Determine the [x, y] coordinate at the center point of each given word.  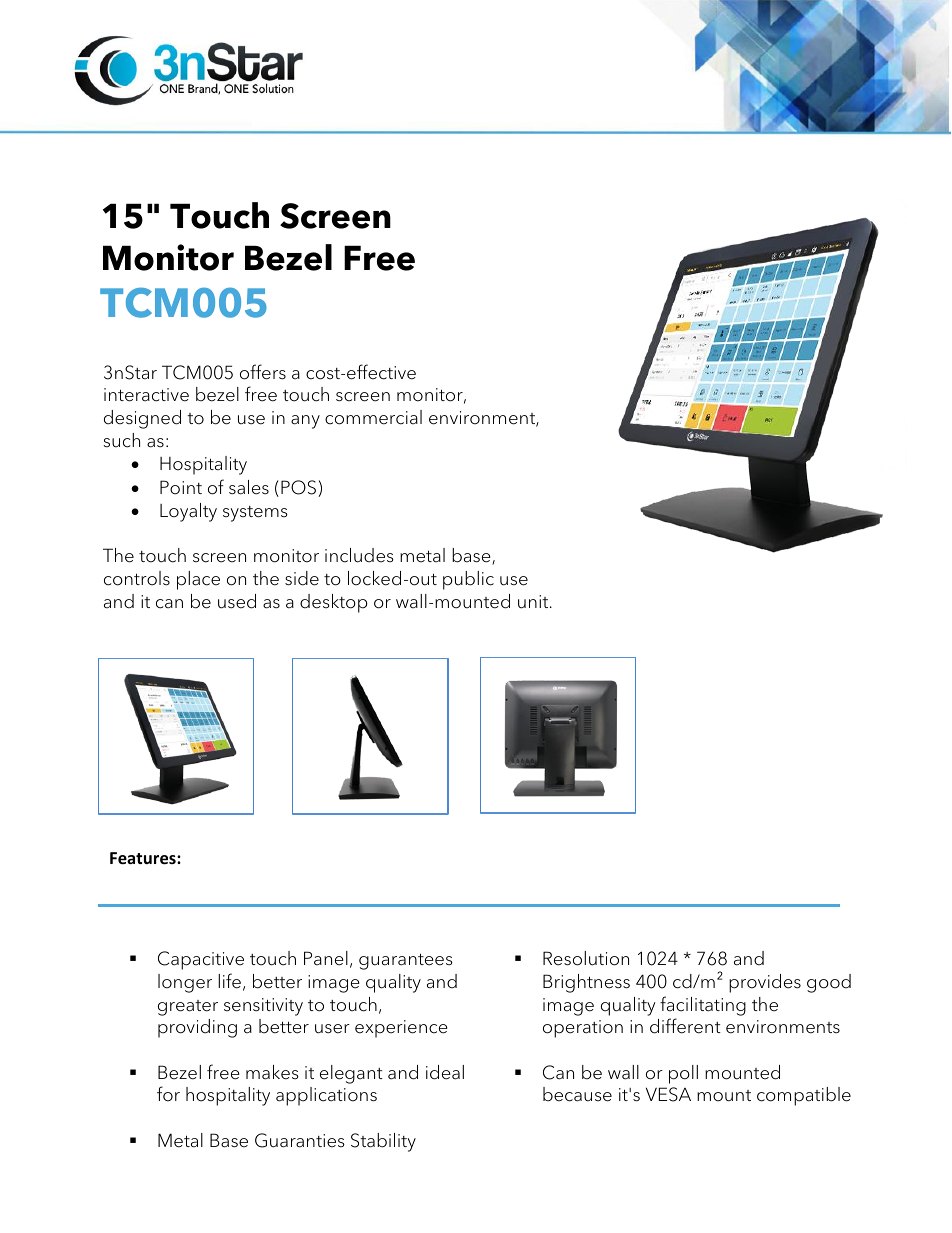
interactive [146, 395]
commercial [373, 417]
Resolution [586, 958]
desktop [334, 603]
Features [144, 858]
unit [534, 602]
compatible [804, 1096]
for [168, 1094]
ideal [445, 1072]
